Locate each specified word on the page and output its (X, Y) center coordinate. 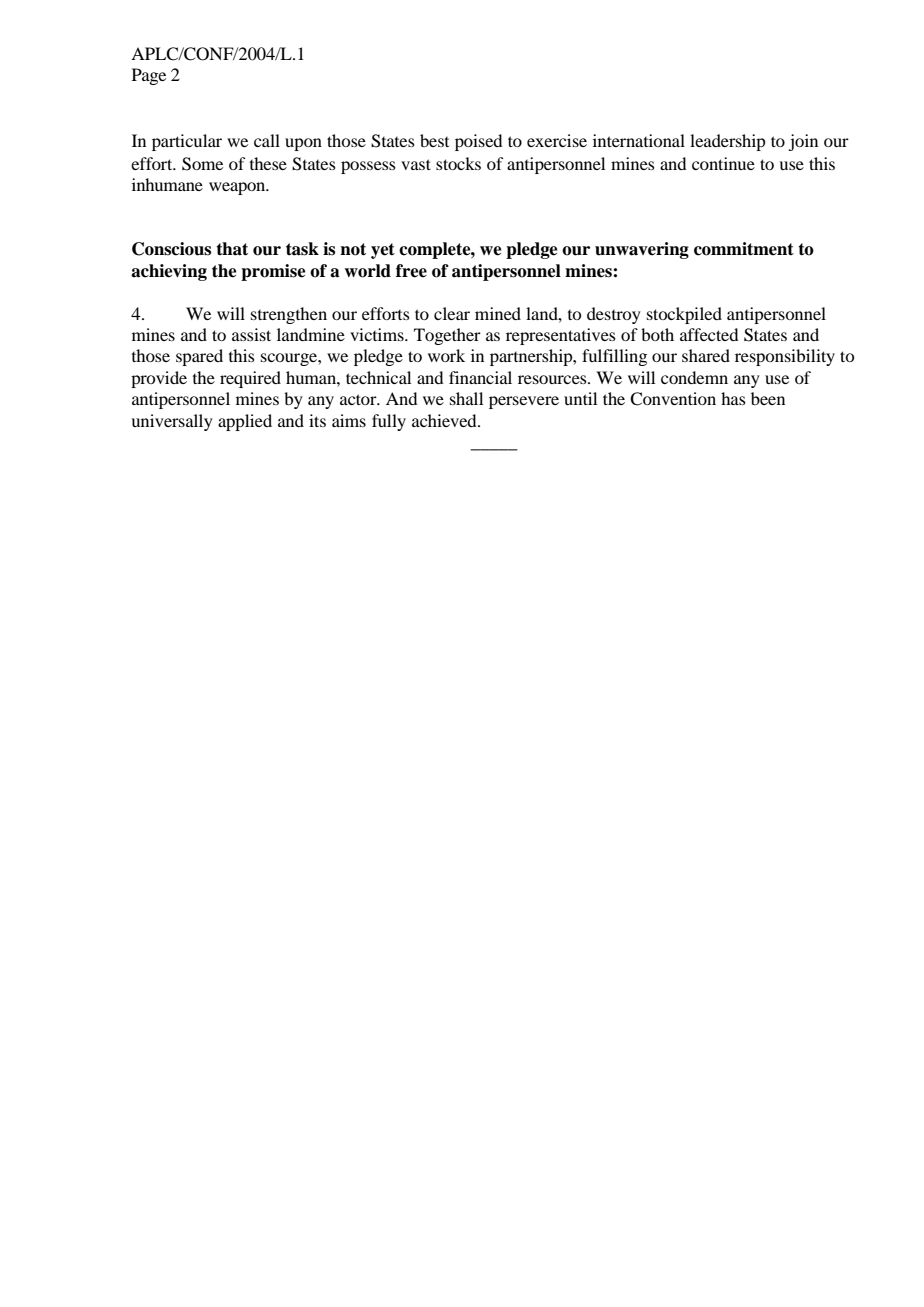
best (434, 140)
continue (723, 163)
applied (245, 422)
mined (498, 313)
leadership (727, 142)
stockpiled (684, 315)
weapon (238, 188)
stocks (458, 163)
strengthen (289, 315)
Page (149, 76)
